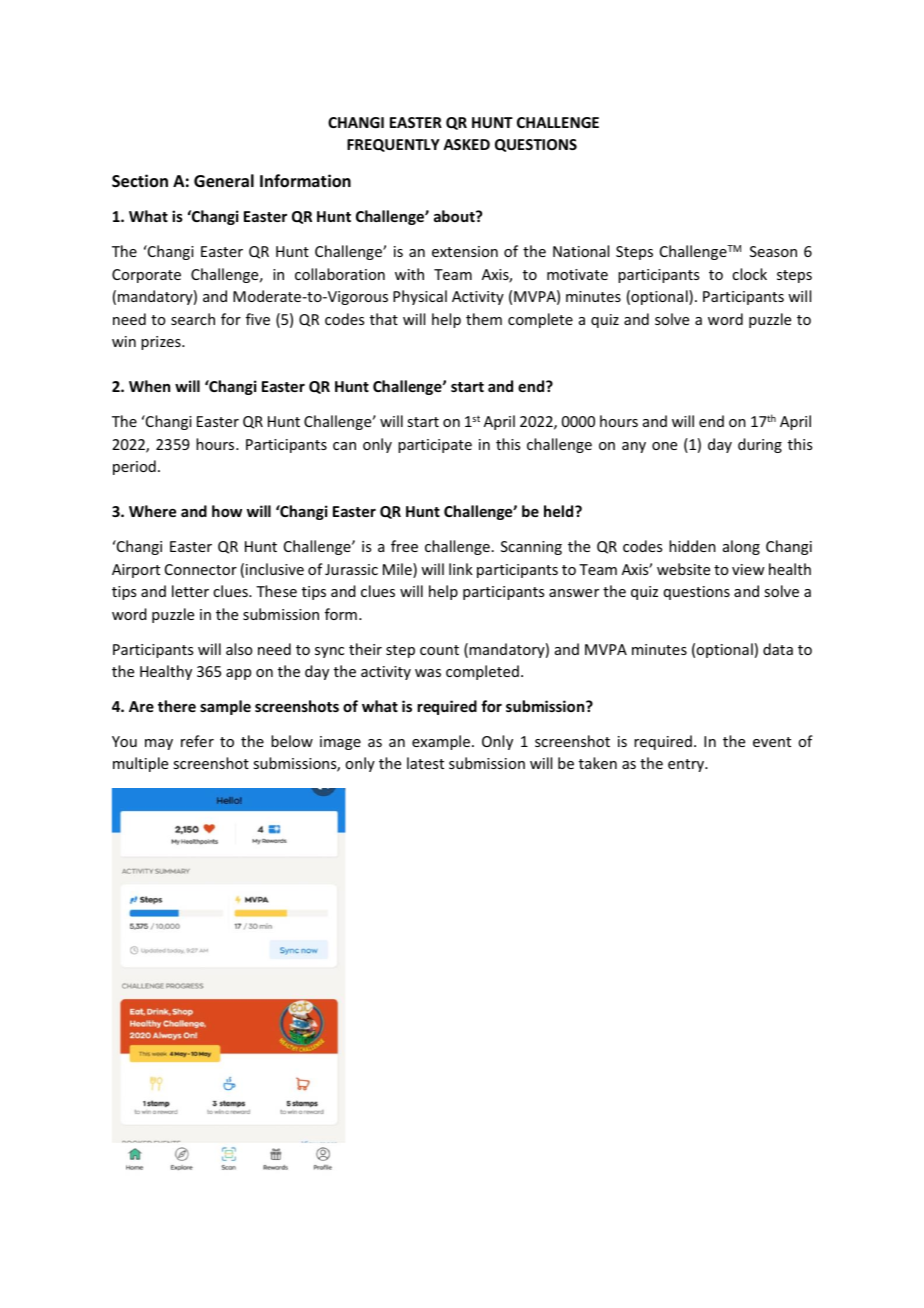 The image size is (924, 1308). What do you see at coordinates (466, 144) in the screenshot?
I see `ASKED` at bounding box center [466, 144].
